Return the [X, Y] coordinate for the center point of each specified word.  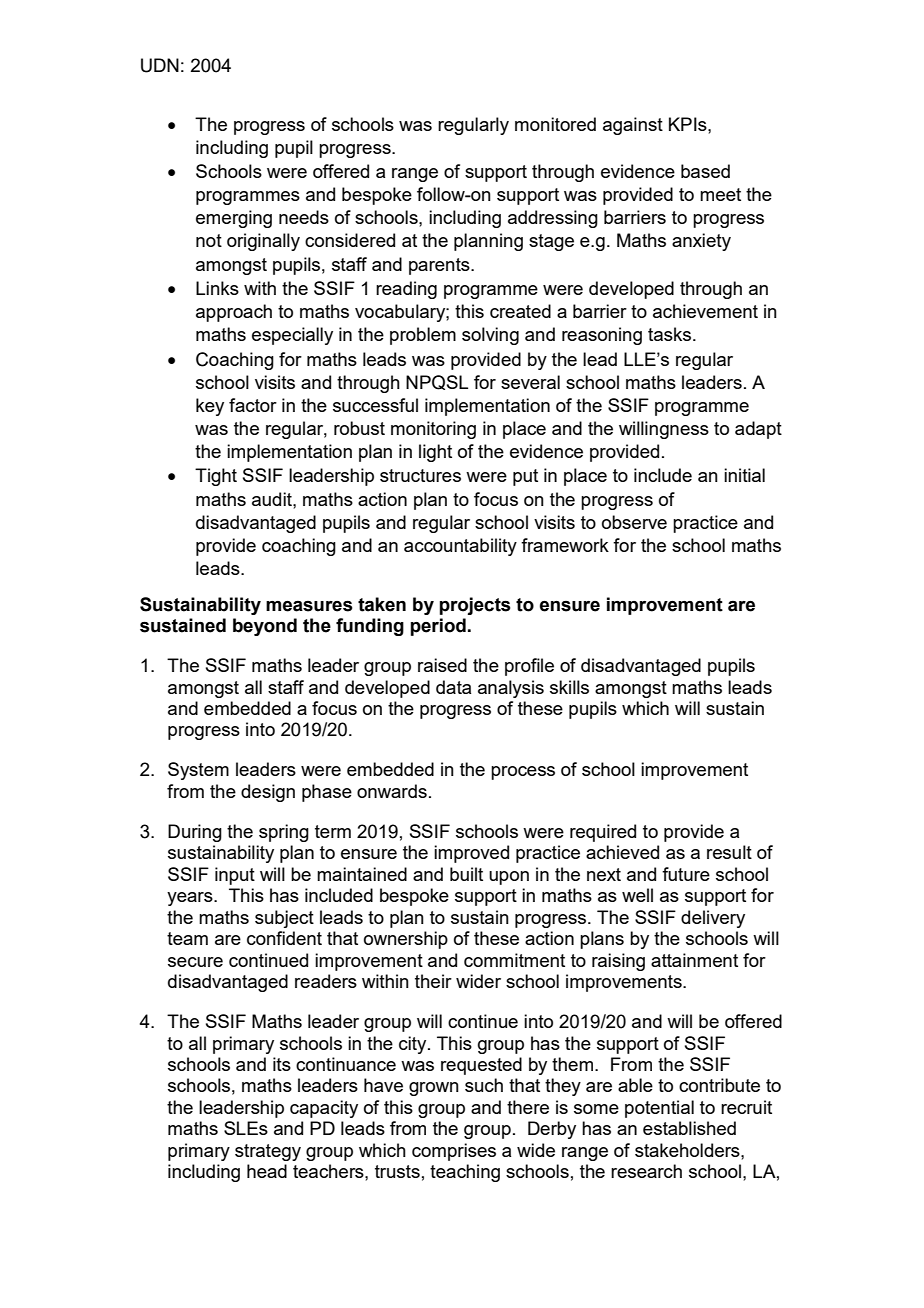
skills [569, 687]
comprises [454, 1152]
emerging [234, 219]
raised [442, 665]
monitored [555, 124]
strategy [268, 1152]
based [705, 171]
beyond [265, 627]
